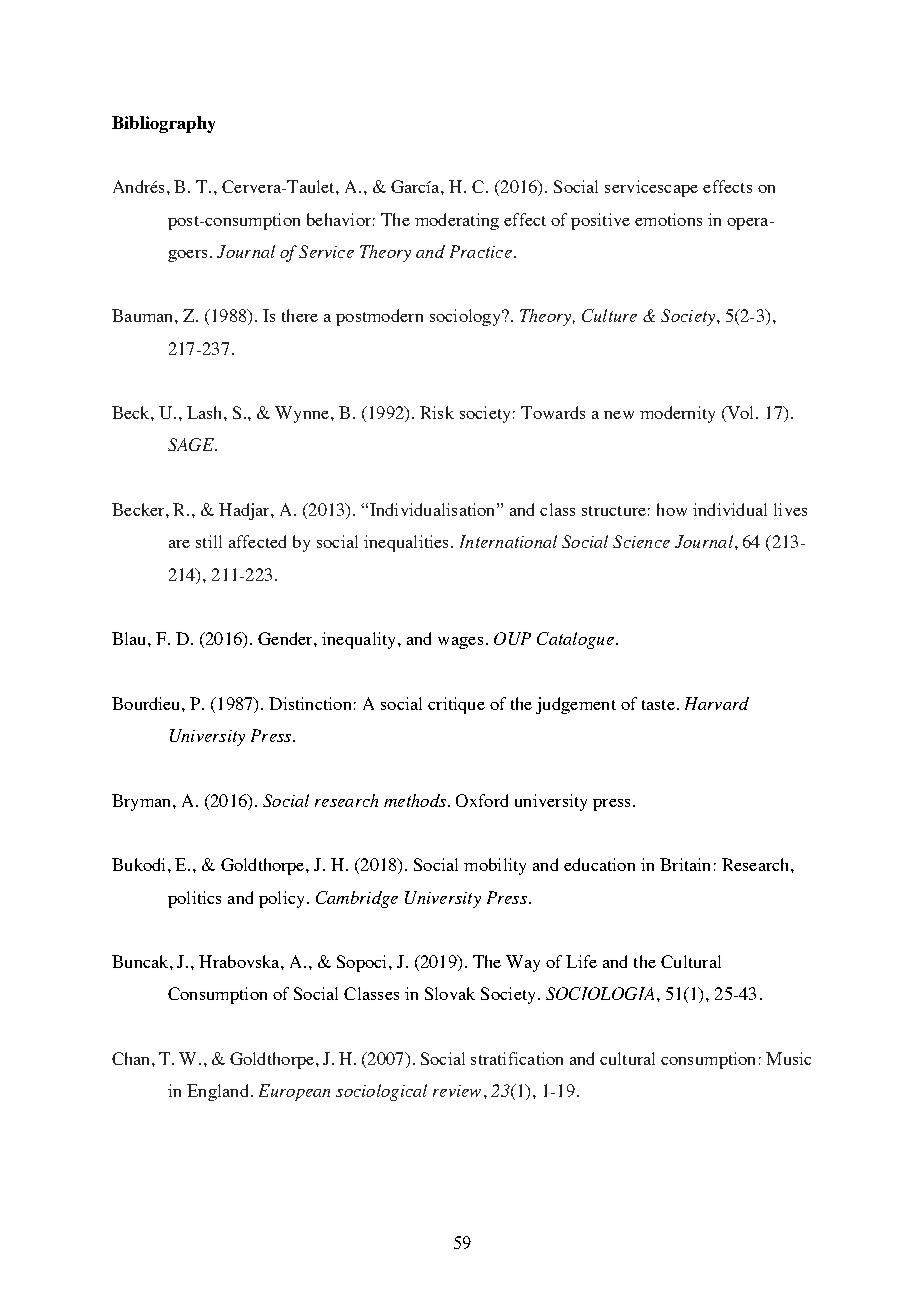 The width and height of the screenshot is (924, 1308). What do you see at coordinates (163, 124) in the screenshot?
I see `Bibliography` at bounding box center [163, 124].
